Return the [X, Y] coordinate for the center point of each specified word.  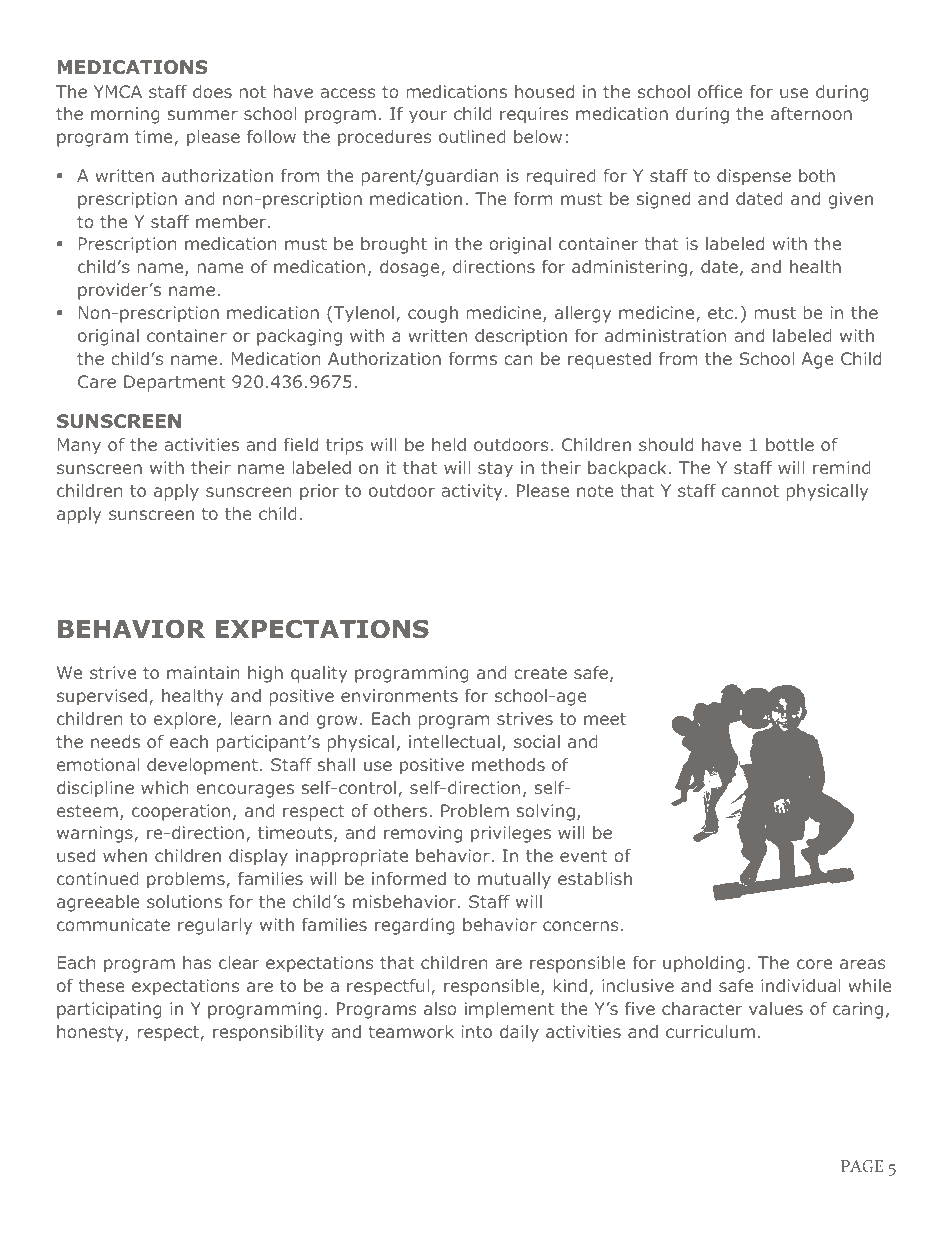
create [540, 673]
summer [202, 115]
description [521, 337]
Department [174, 383]
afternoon [811, 113]
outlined [472, 136]
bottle [790, 444]
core [814, 964]
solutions [184, 901]
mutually [514, 880]
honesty [91, 1033]
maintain [203, 672]
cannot [750, 491]
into [477, 1031]
